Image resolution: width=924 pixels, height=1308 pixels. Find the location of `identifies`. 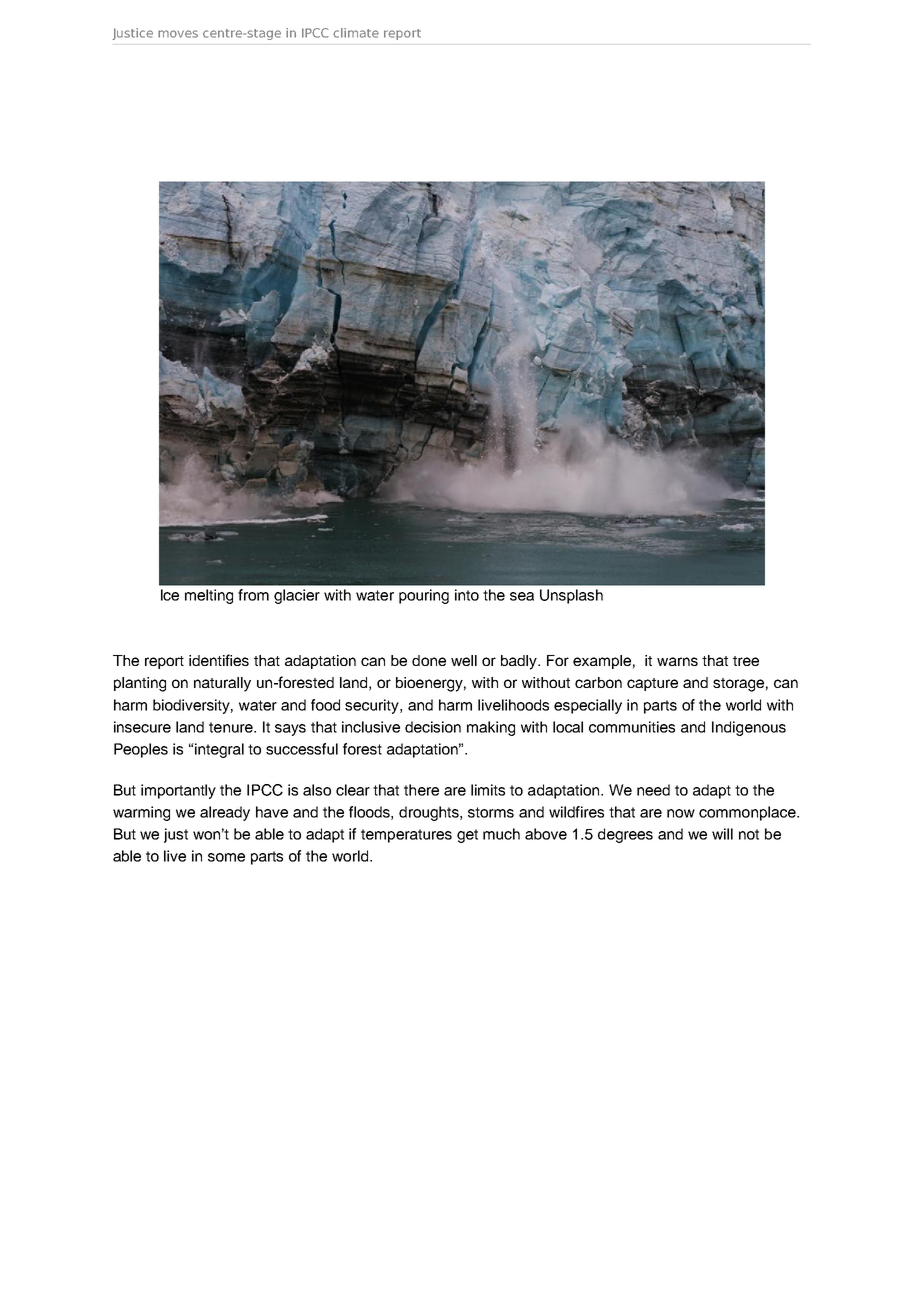

identifies is located at coordinates (219, 660).
